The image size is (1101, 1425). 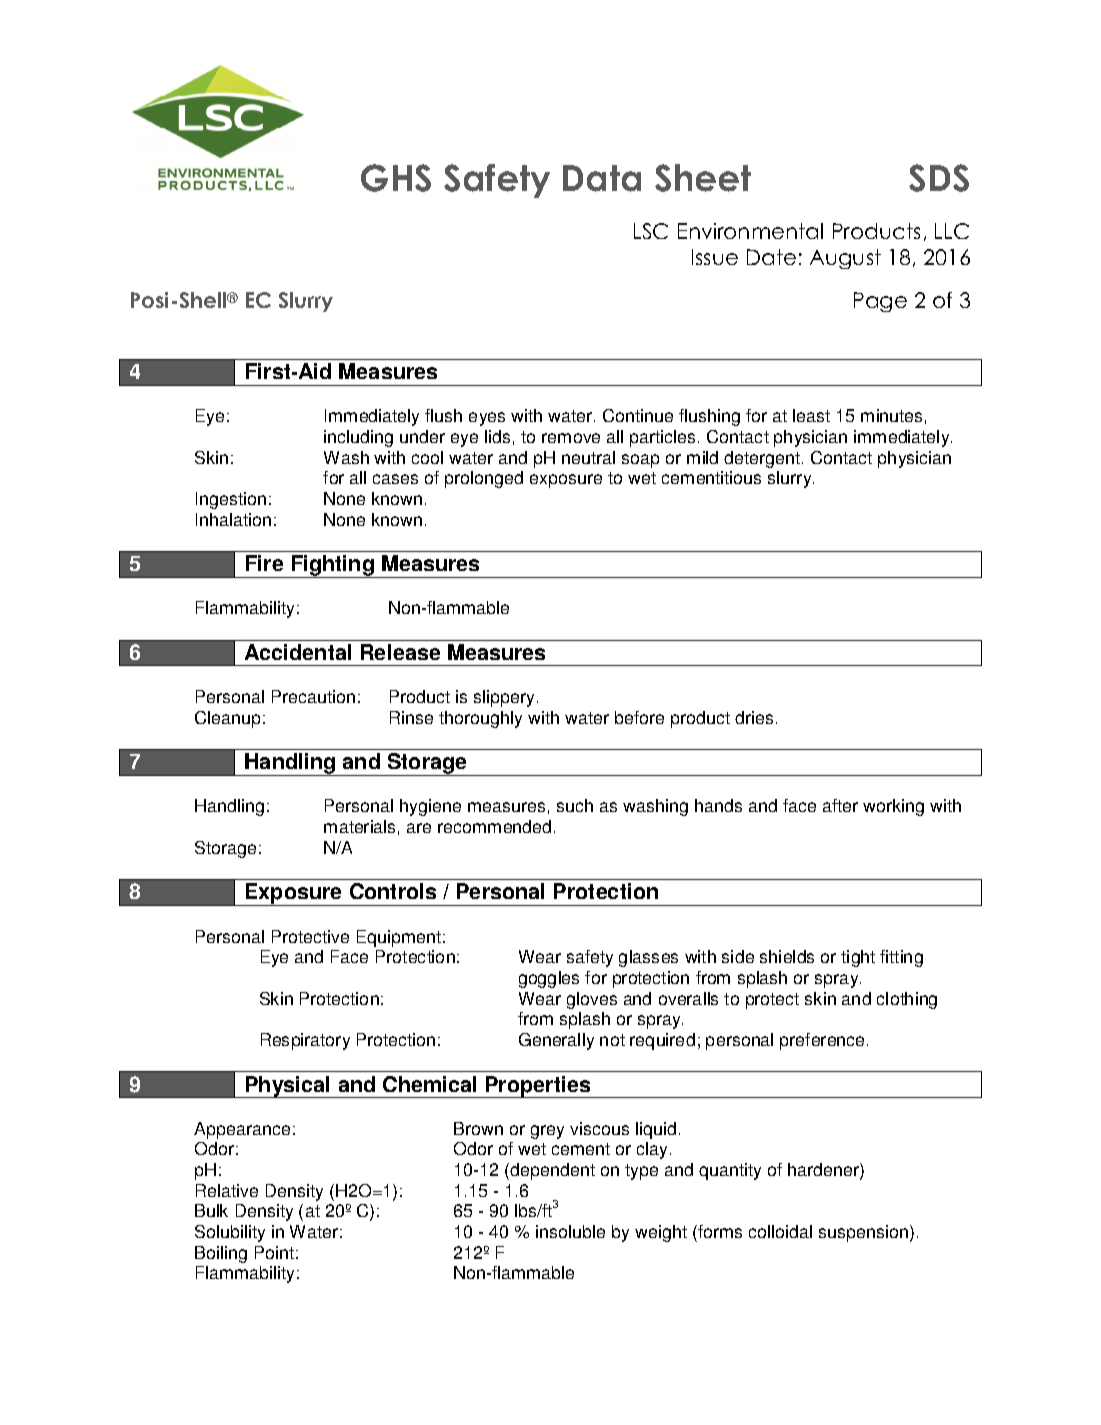 I want to click on before, so click(x=639, y=717).
